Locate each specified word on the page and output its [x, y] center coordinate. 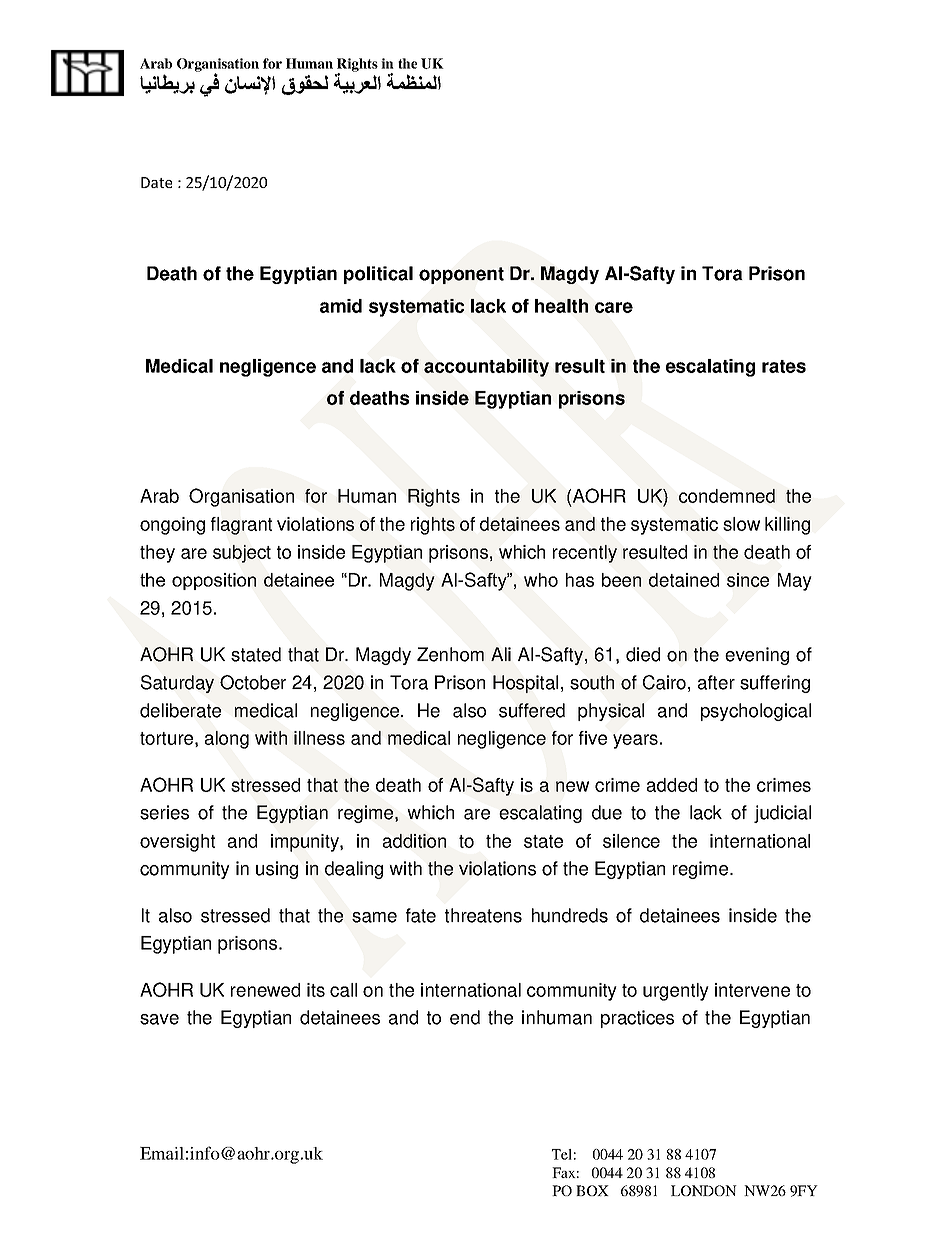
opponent [461, 275]
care [614, 307]
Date [156, 182]
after [716, 682]
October [253, 682]
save [159, 1019]
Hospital [525, 684]
